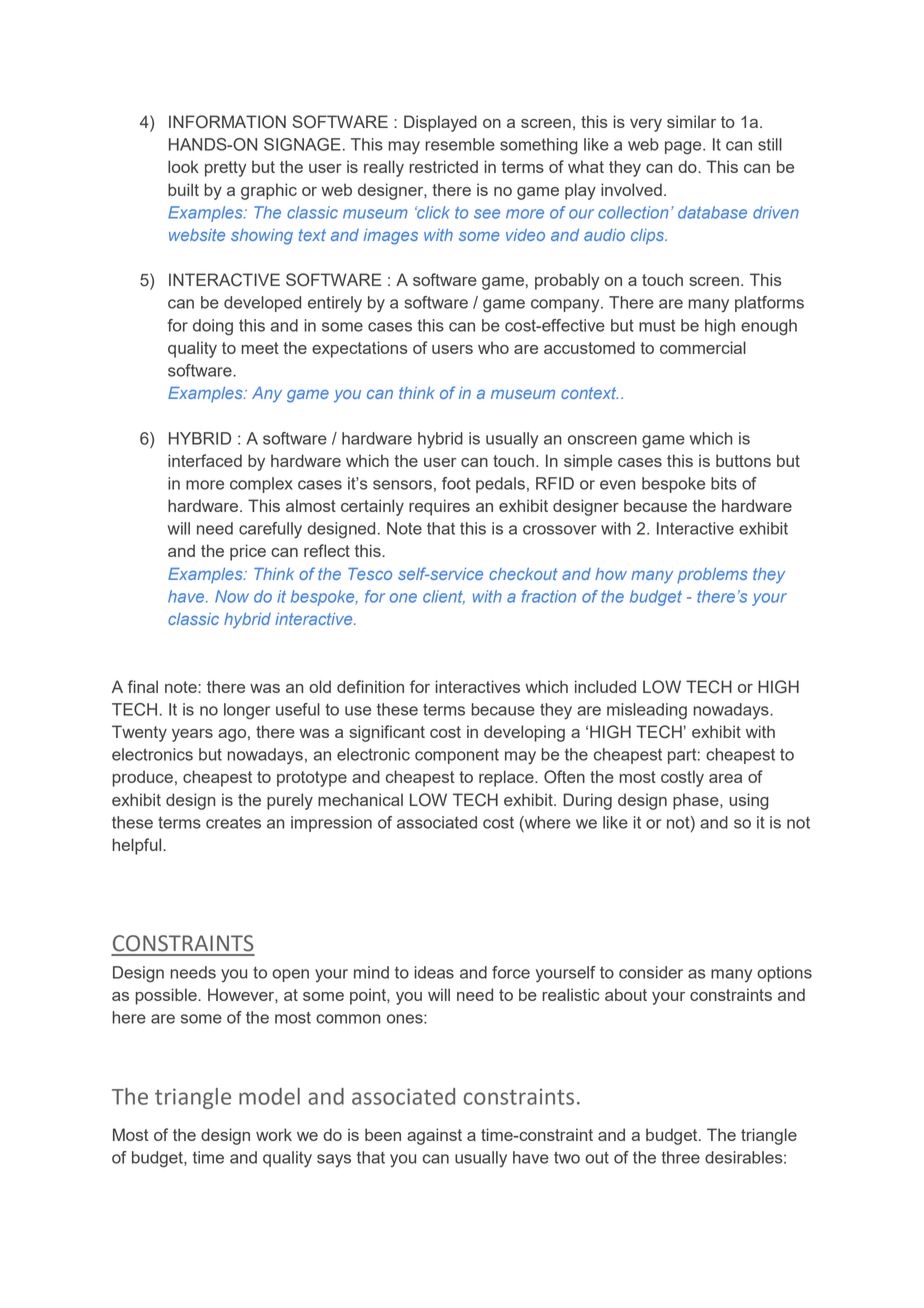  Describe the element at coordinates (434, 1136) in the page. I see `against` at that location.
